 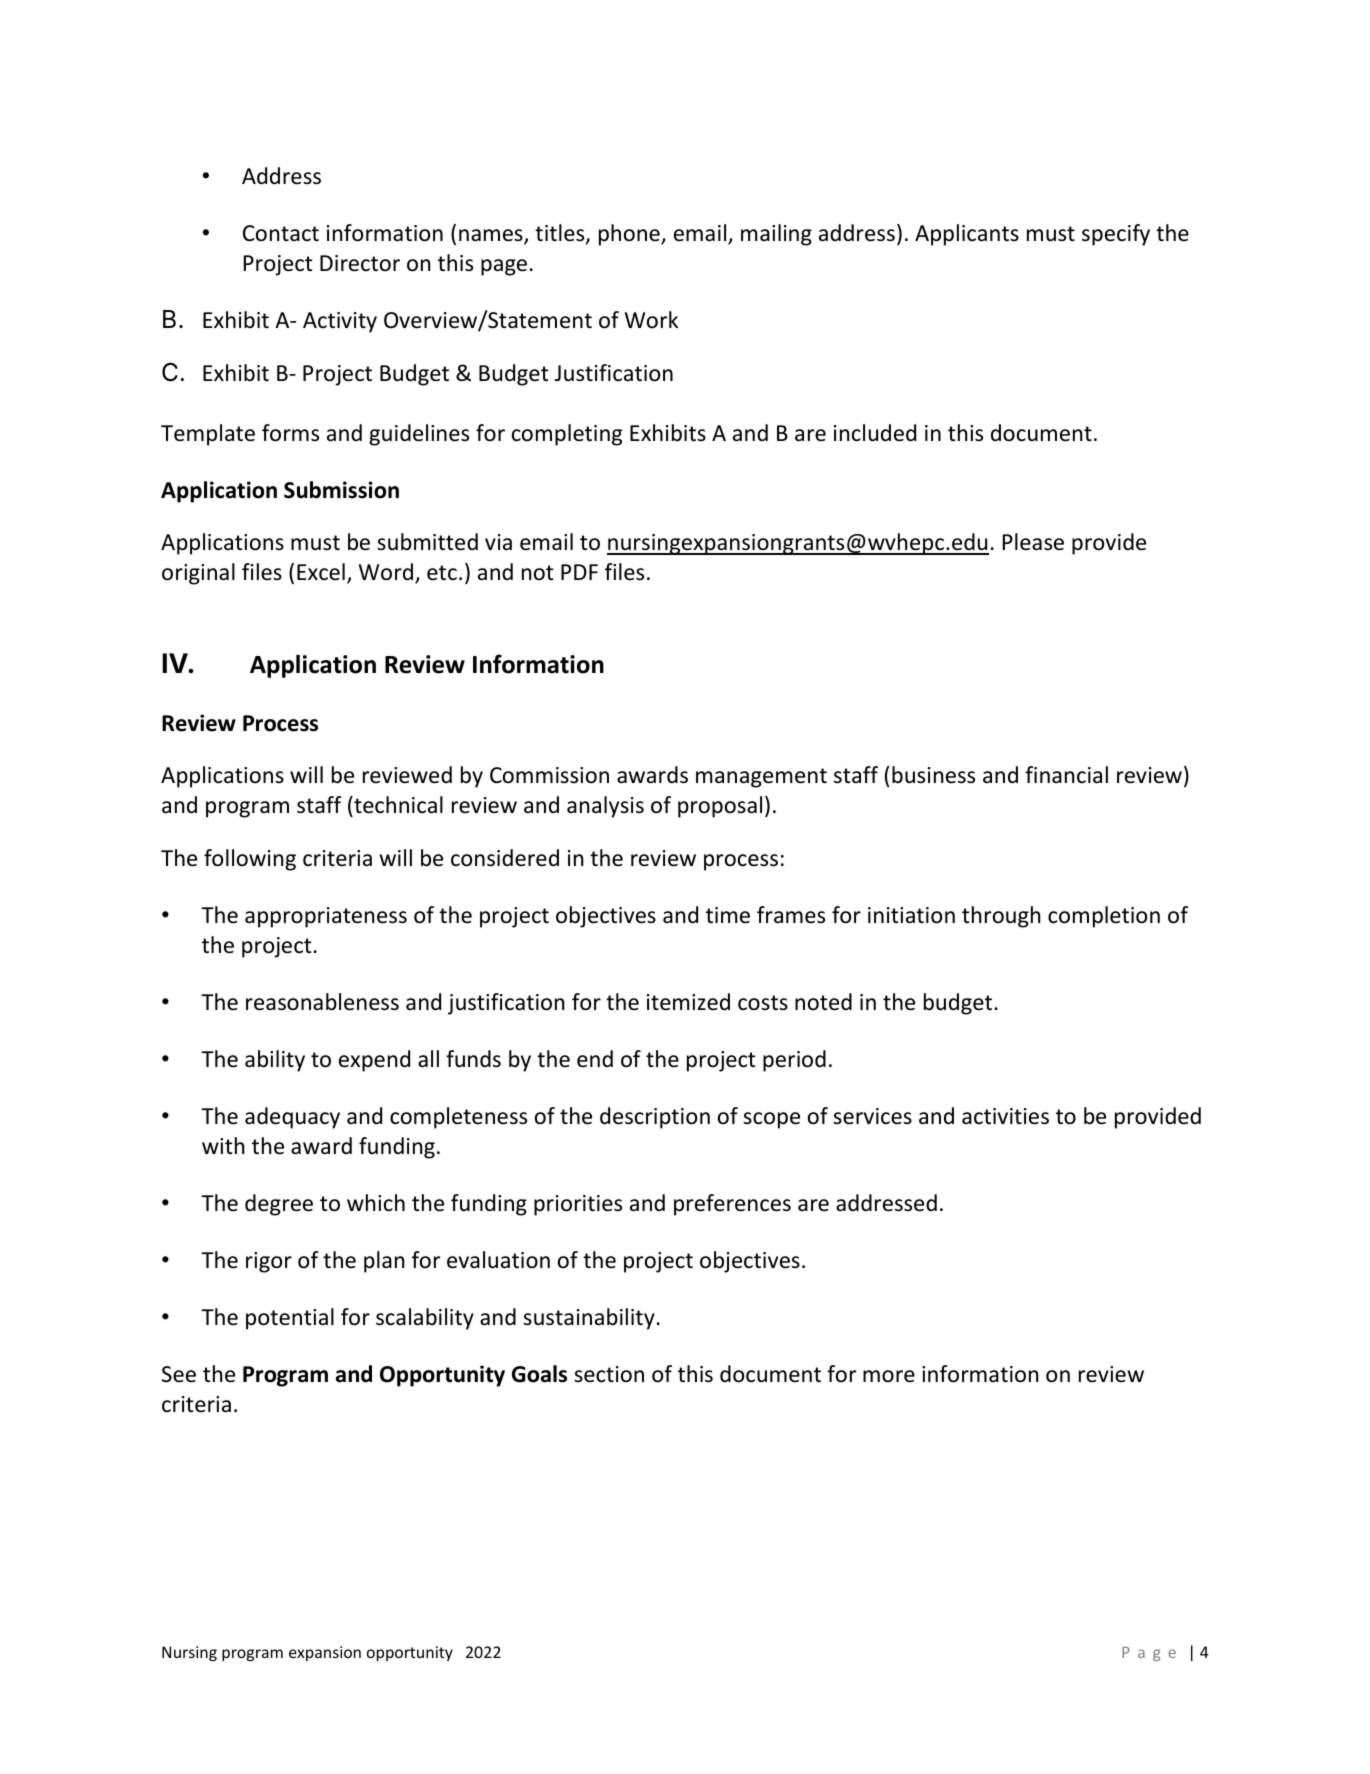 I want to click on section, so click(x=609, y=1374).
